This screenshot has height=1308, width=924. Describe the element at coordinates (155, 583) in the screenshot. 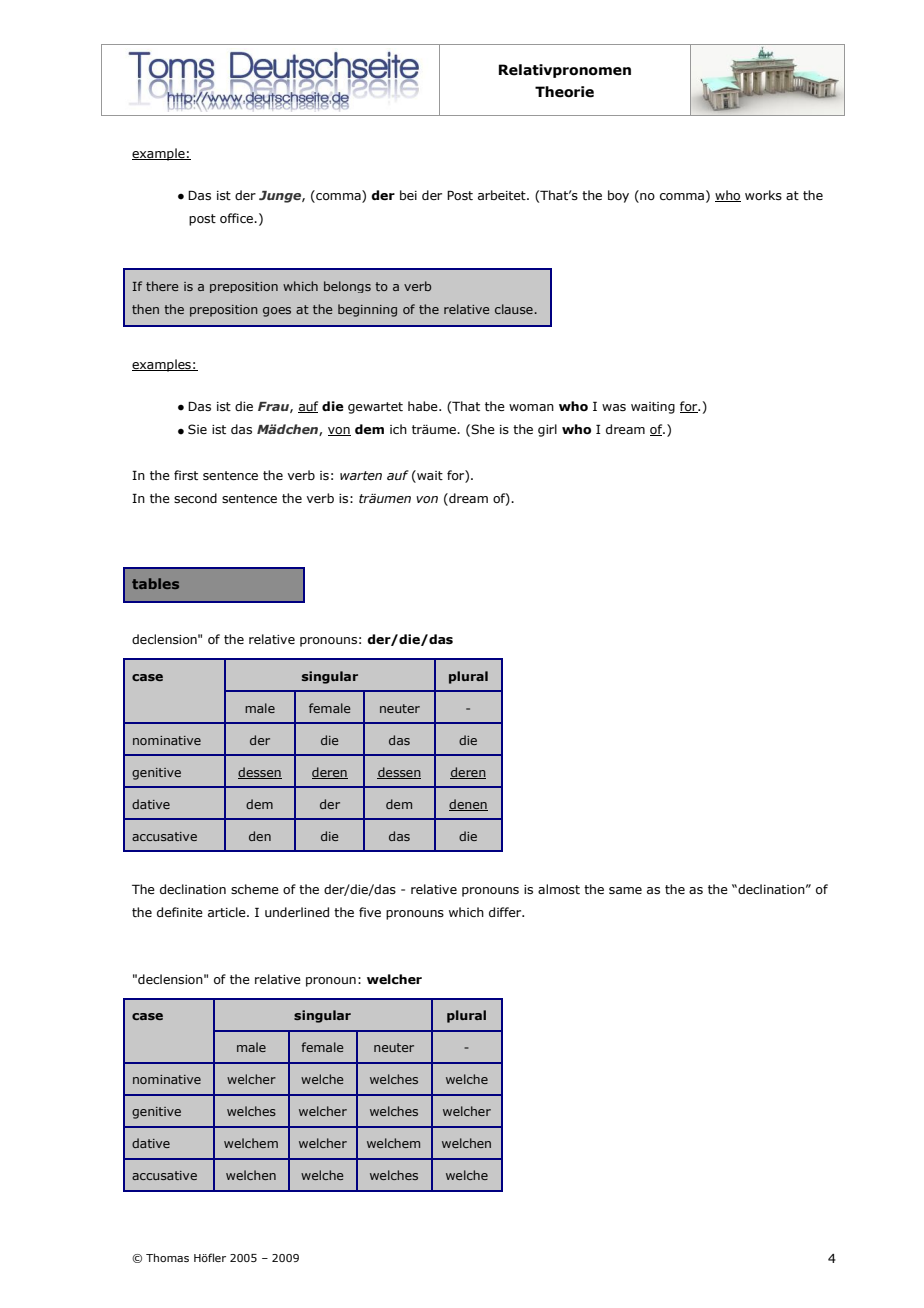

I see `tables` at that location.
